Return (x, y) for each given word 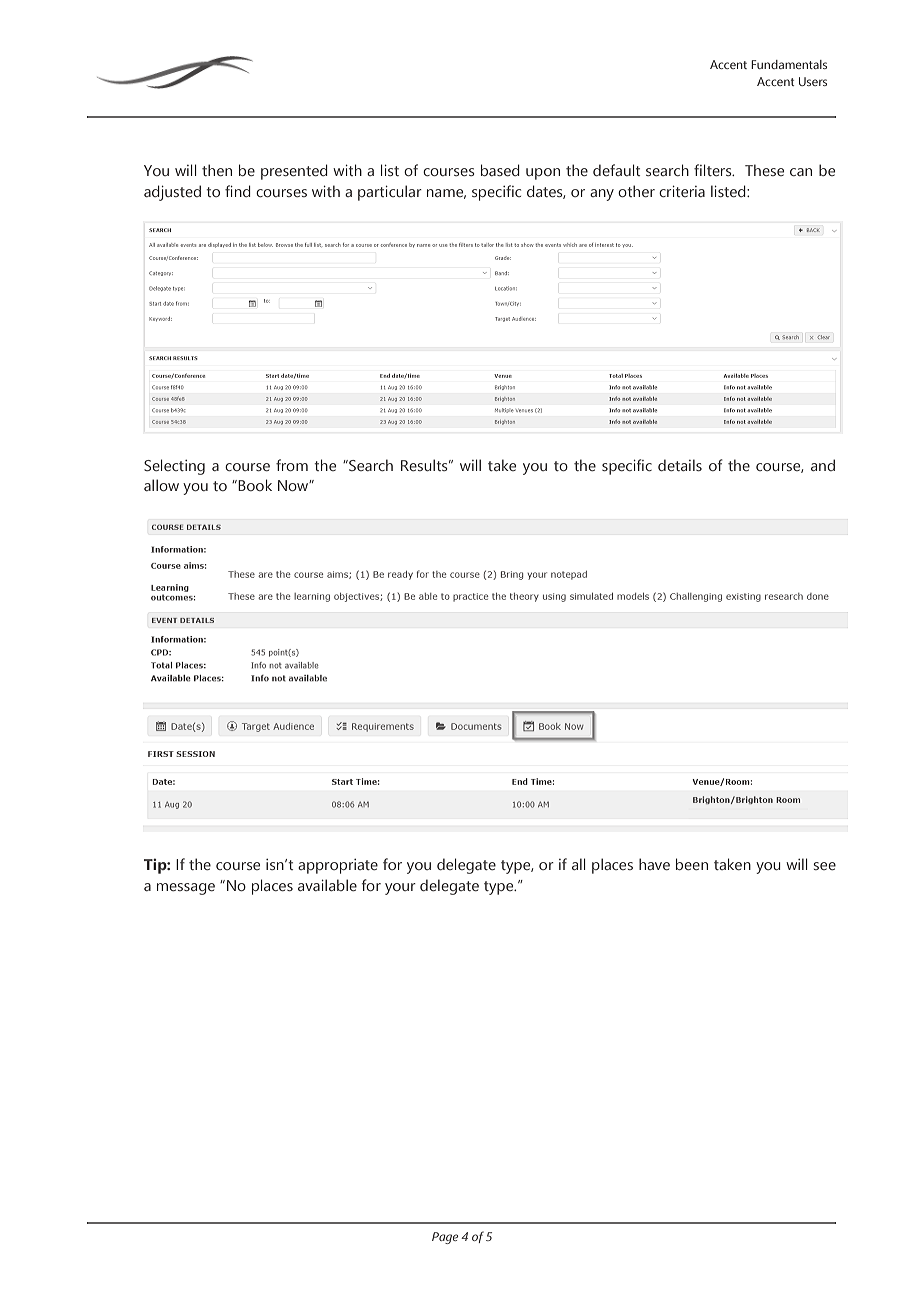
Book (255, 485)
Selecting (174, 467)
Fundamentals (789, 64)
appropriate (338, 866)
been (692, 864)
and (823, 465)
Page (445, 1238)
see (824, 866)
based (500, 170)
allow (161, 485)
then (217, 170)
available (327, 885)
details (680, 465)
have (654, 864)
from (292, 465)
